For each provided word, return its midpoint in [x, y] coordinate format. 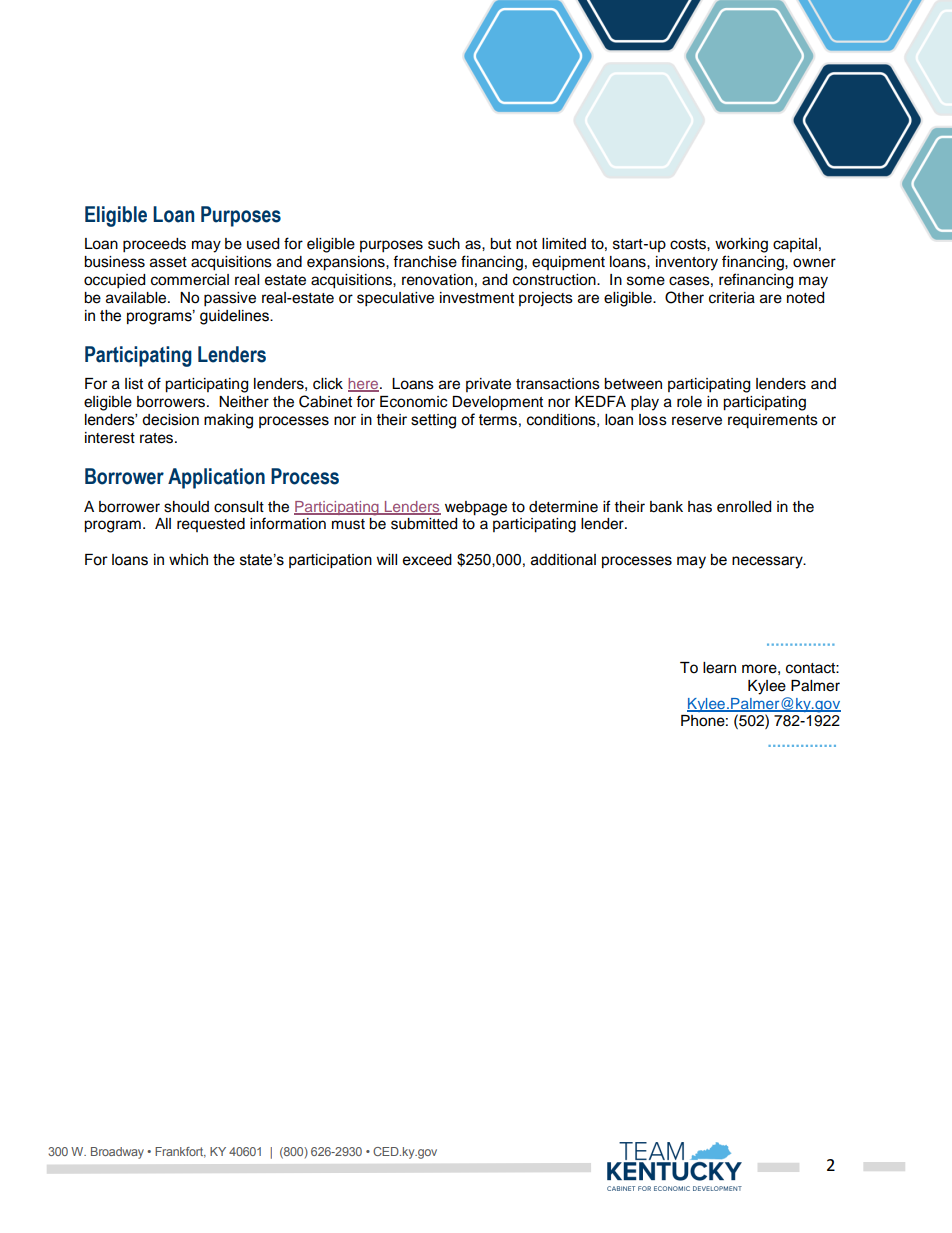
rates [158, 438]
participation [330, 561]
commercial [190, 280]
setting [433, 421]
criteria [732, 298]
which [188, 560]
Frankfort [180, 1152]
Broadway [117, 1153]
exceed [427, 560]
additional [563, 560]
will [387, 559]
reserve [697, 421]
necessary [768, 562]
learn [719, 668]
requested [211, 525]
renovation [437, 280]
